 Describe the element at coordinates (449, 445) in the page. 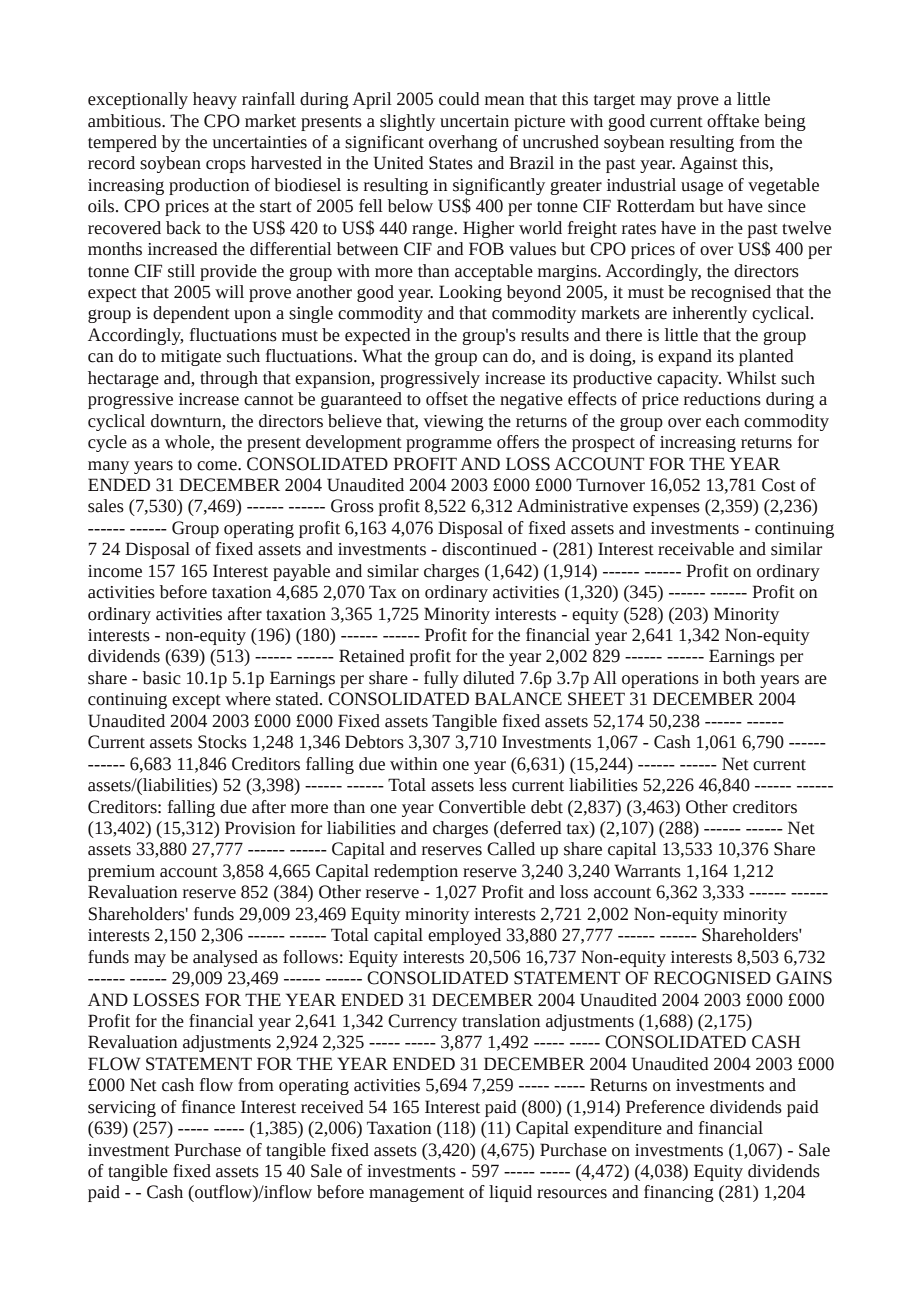

I see `programme` at that location.
